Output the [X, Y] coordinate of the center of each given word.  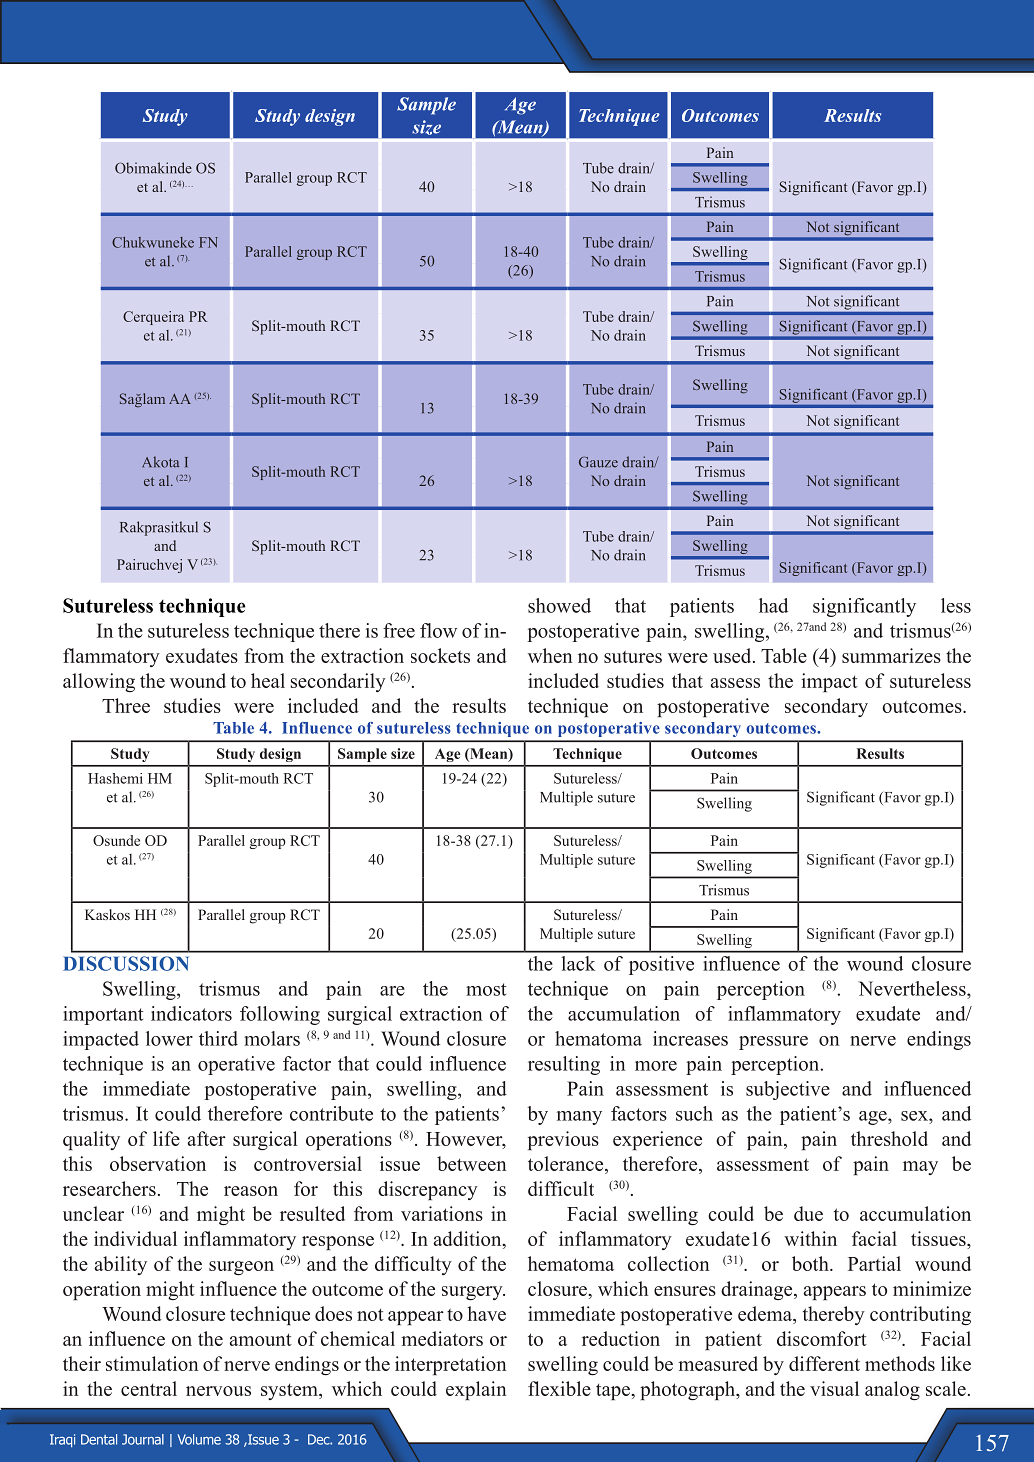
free [399, 630]
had [773, 605]
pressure [773, 1043]
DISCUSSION [126, 963]
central [149, 1388]
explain [476, 1390]
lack [578, 963]
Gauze [598, 462]
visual [834, 1388]
